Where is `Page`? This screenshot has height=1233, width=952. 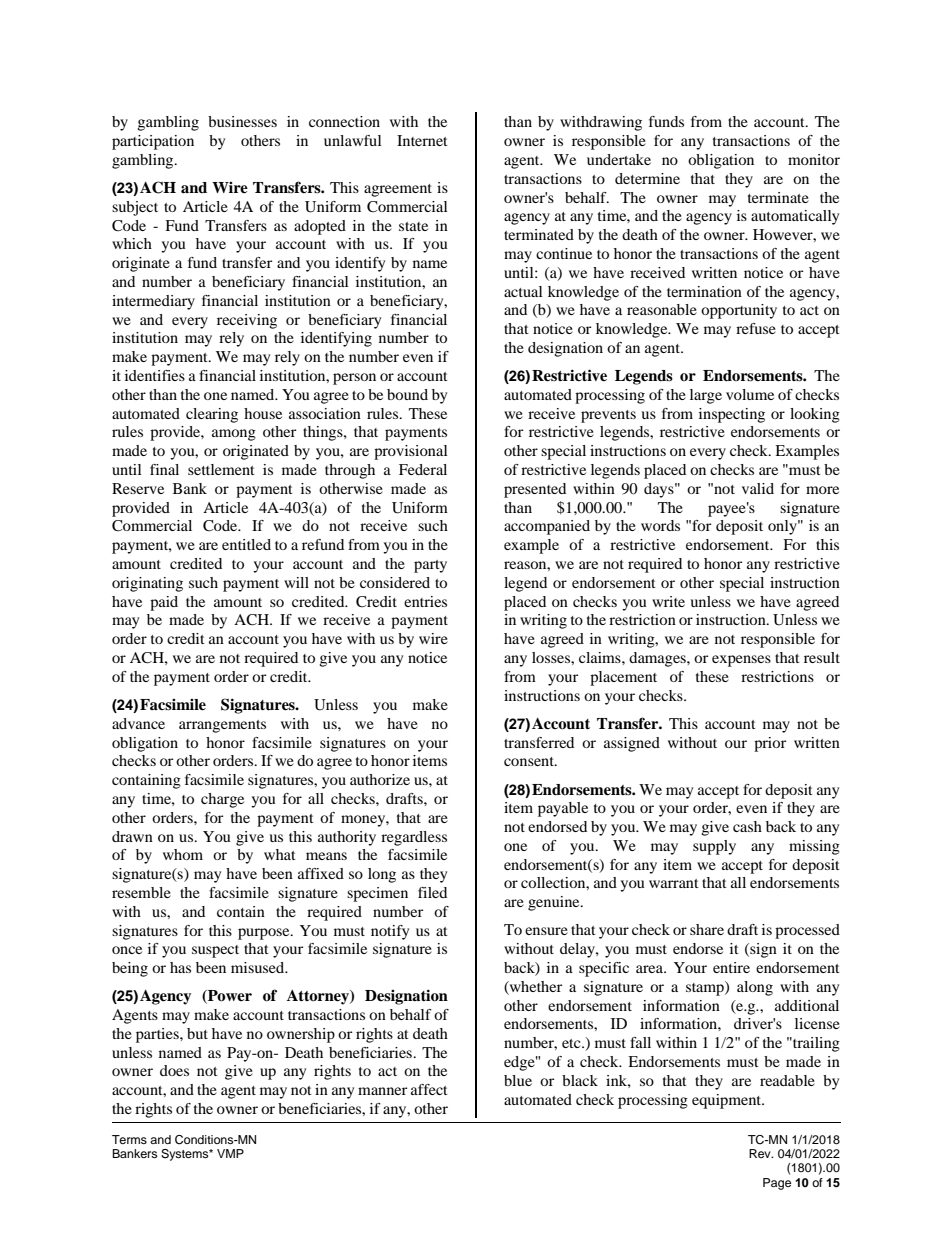 Page is located at coordinates (777, 1184).
